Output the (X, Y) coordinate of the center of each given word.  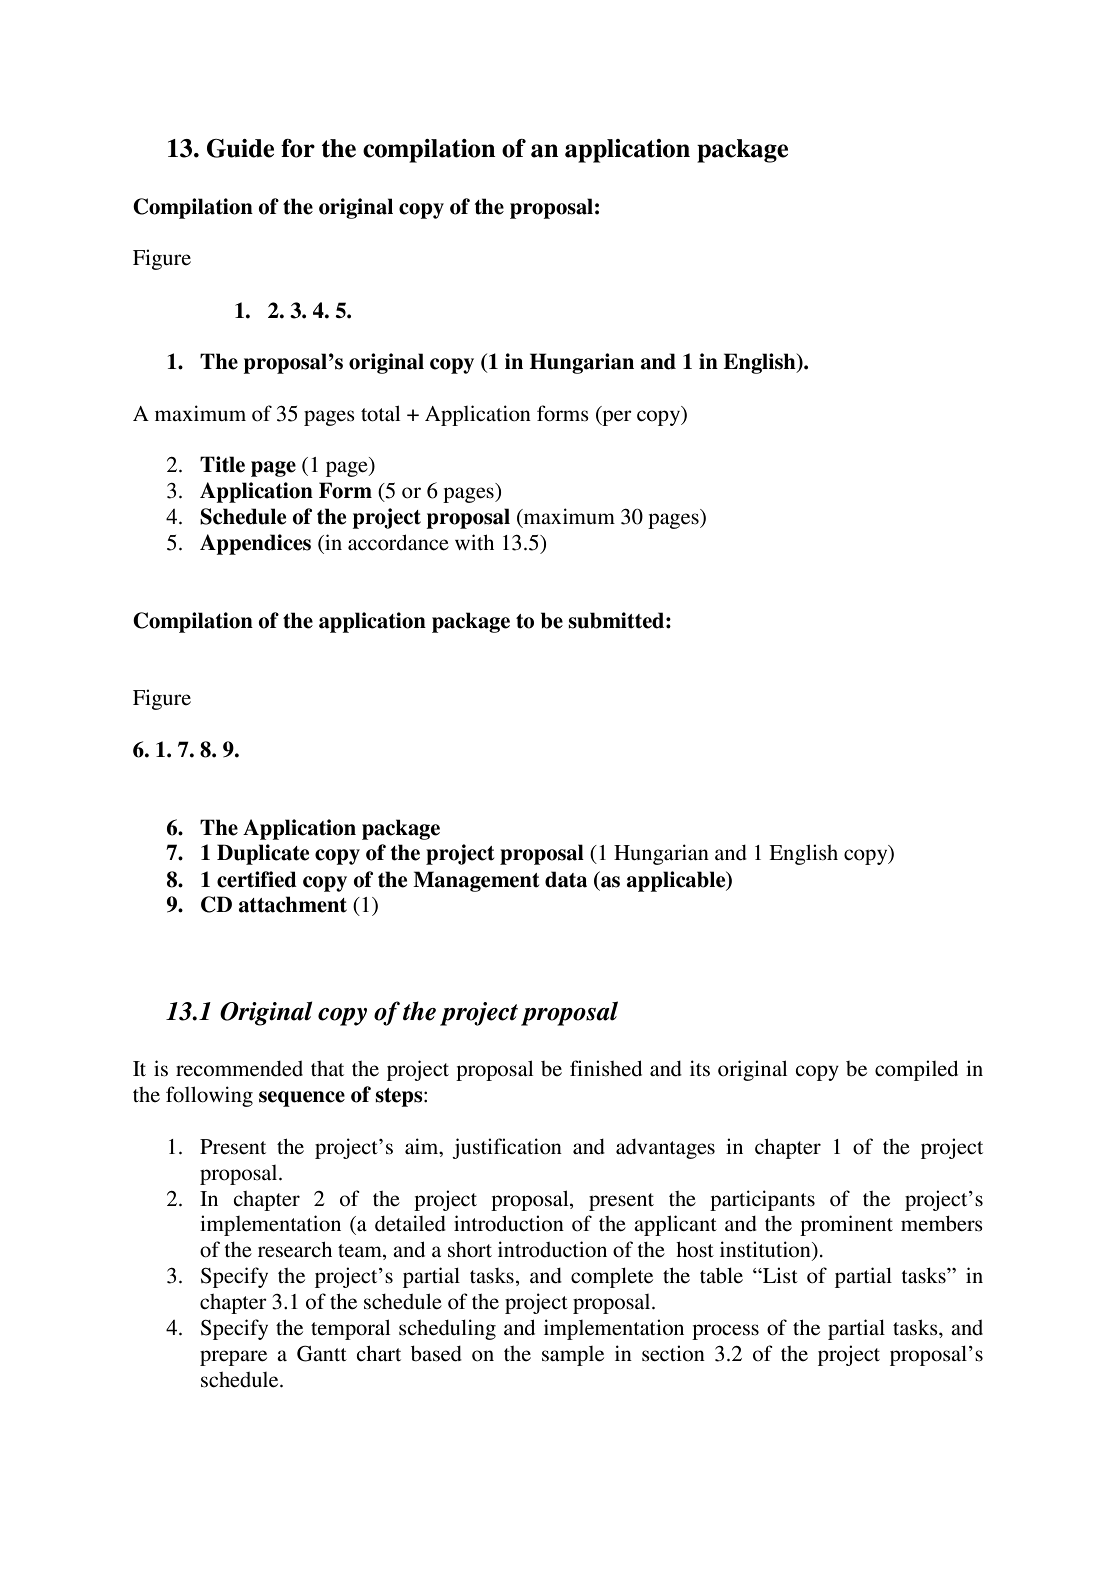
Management (476, 881)
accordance (398, 542)
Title (222, 464)
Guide (240, 148)
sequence (302, 1099)
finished (606, 1068)
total (380, 413)
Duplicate (263, 854)
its (700, 1068)
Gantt (322, 1353)
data (566, 879)
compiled (916, 1070)
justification (507, 1148)
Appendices (255, 544)
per (616, 418)
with (474, 542)
